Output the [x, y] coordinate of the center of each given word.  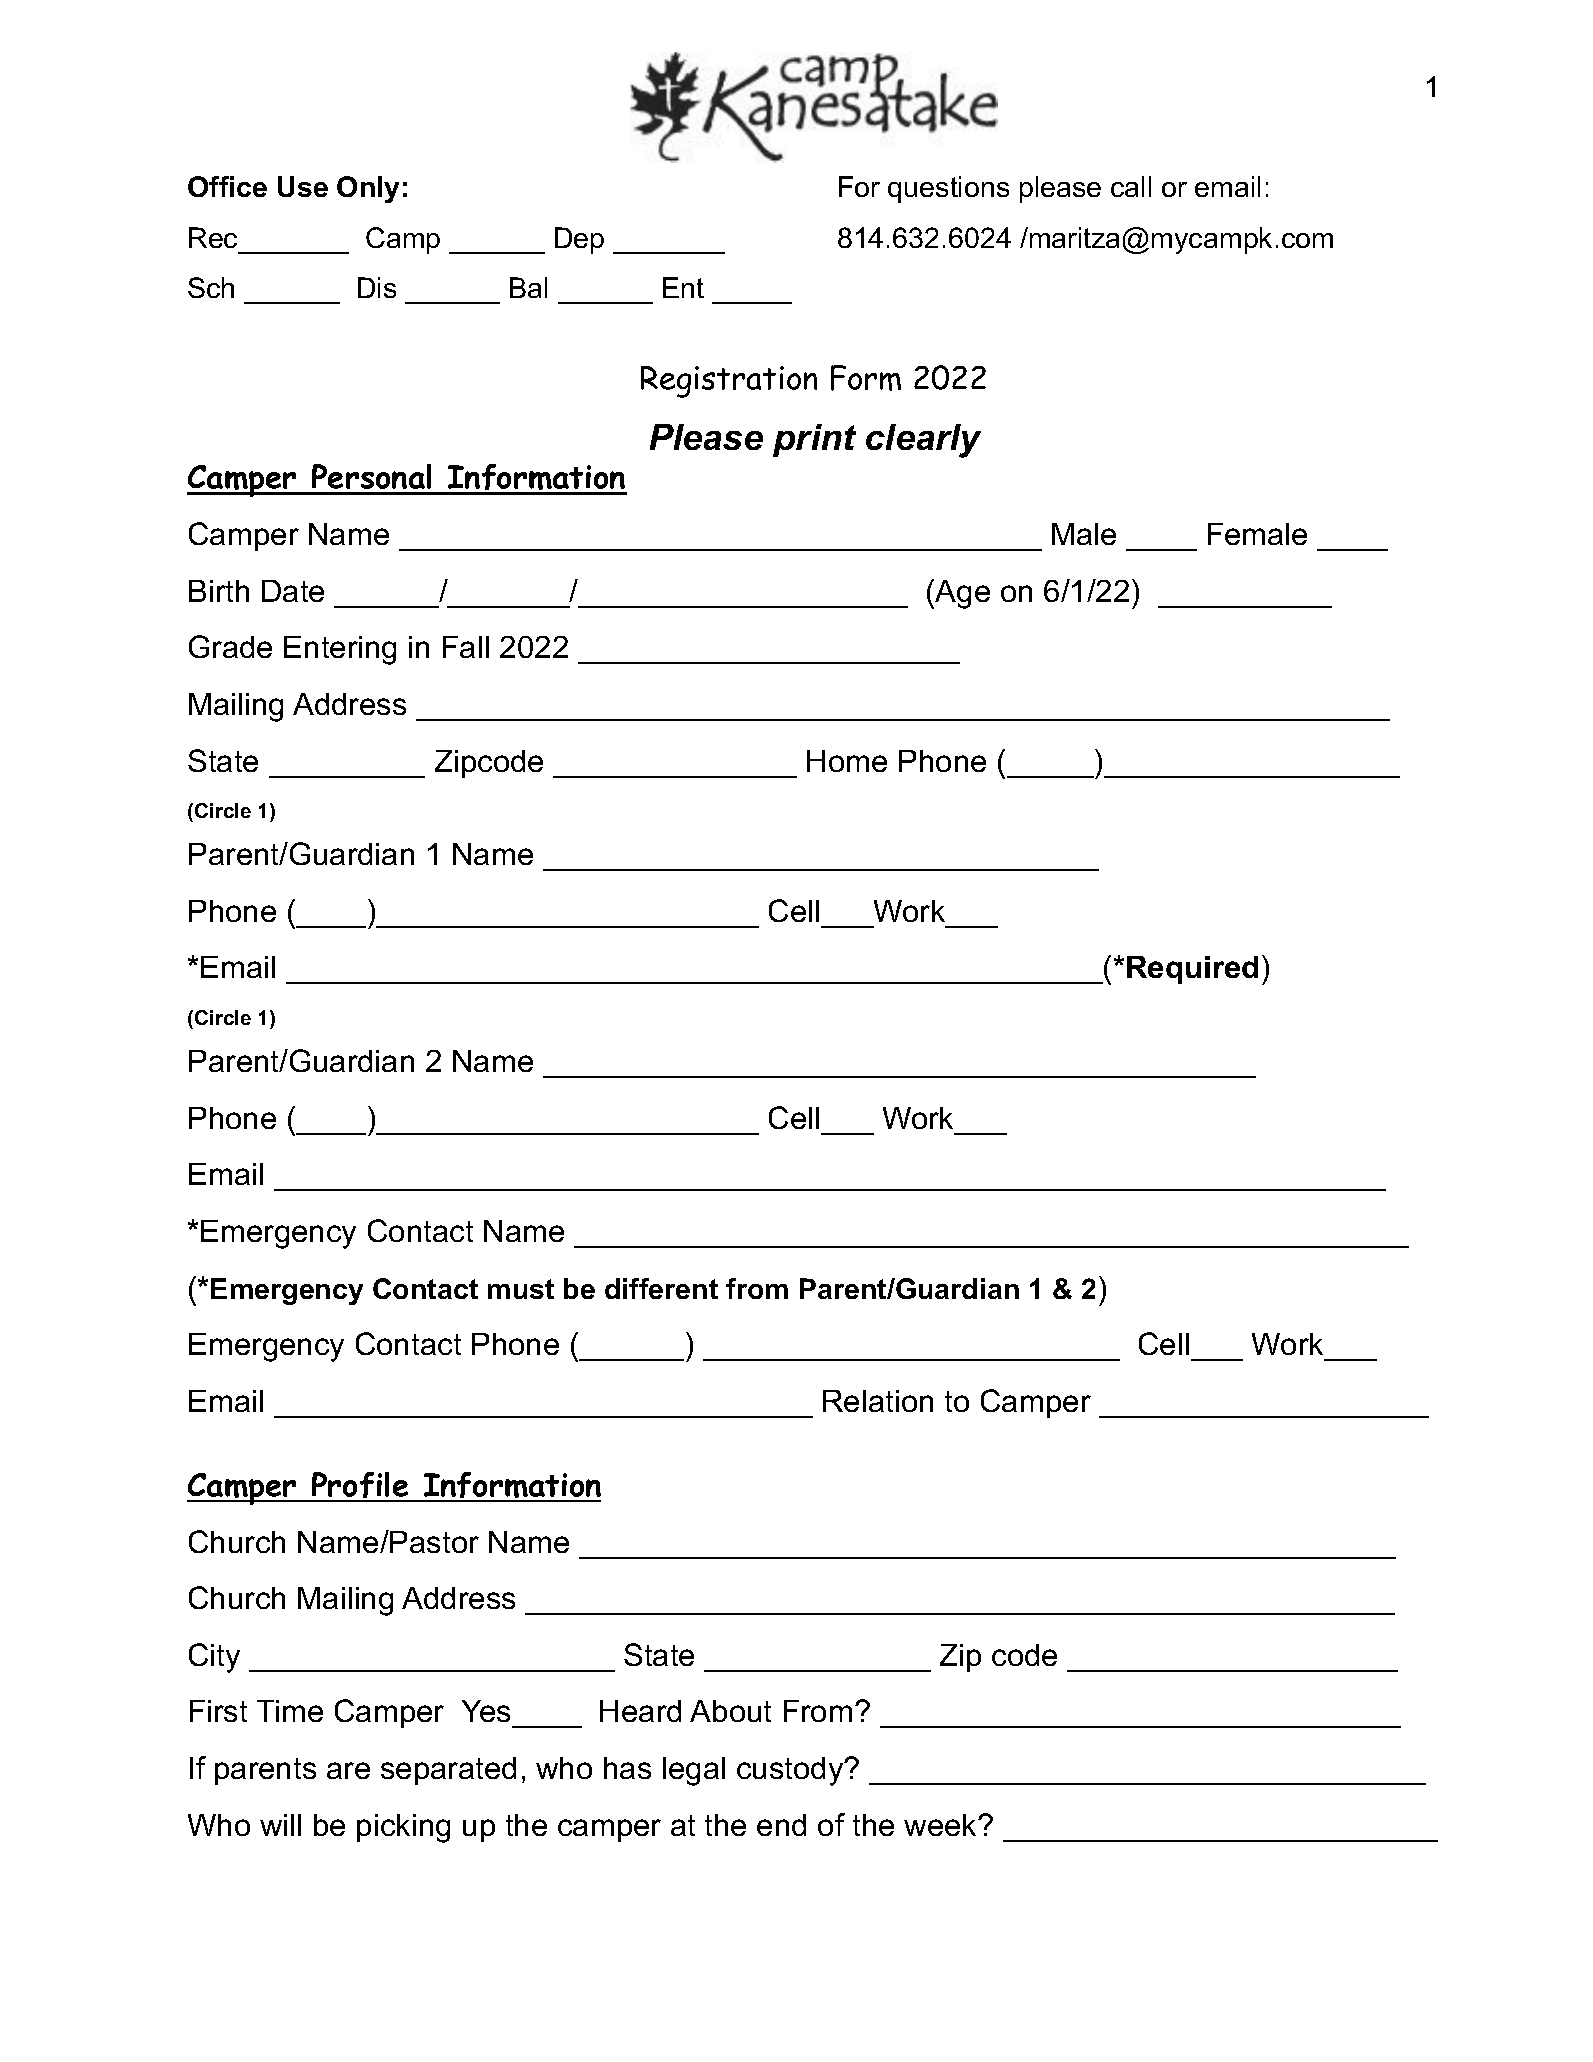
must [521, 1289]
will [280, 1825]
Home [847, 761]
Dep [579, 240]
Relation [878, 1401]
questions [948, 189]
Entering [340, 650]
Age [961, 594]
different [661, 1288]
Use [303, 186]
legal [694, 1771]
